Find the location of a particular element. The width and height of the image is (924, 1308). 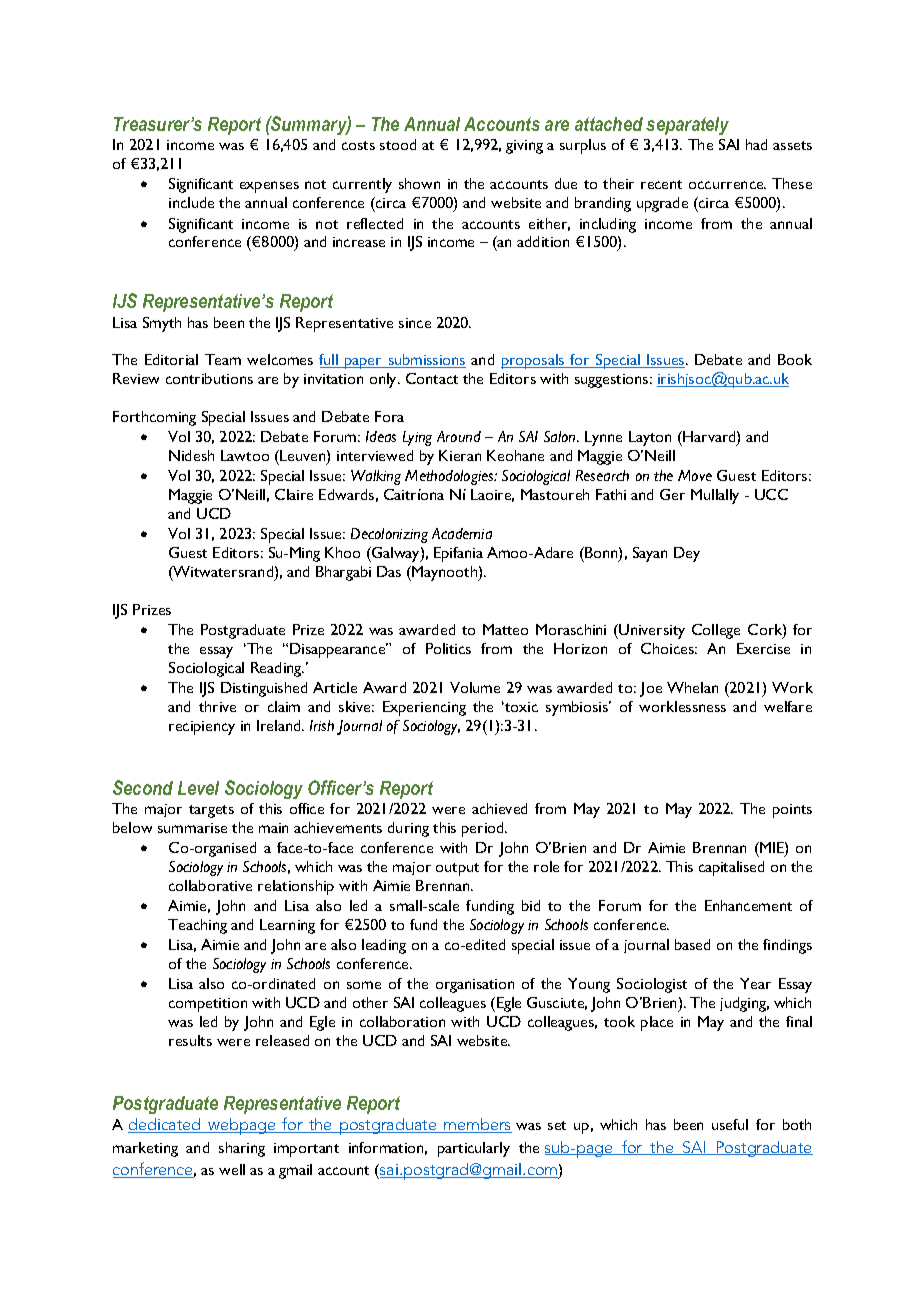

sharing is located at coordinates (242, 1149).
